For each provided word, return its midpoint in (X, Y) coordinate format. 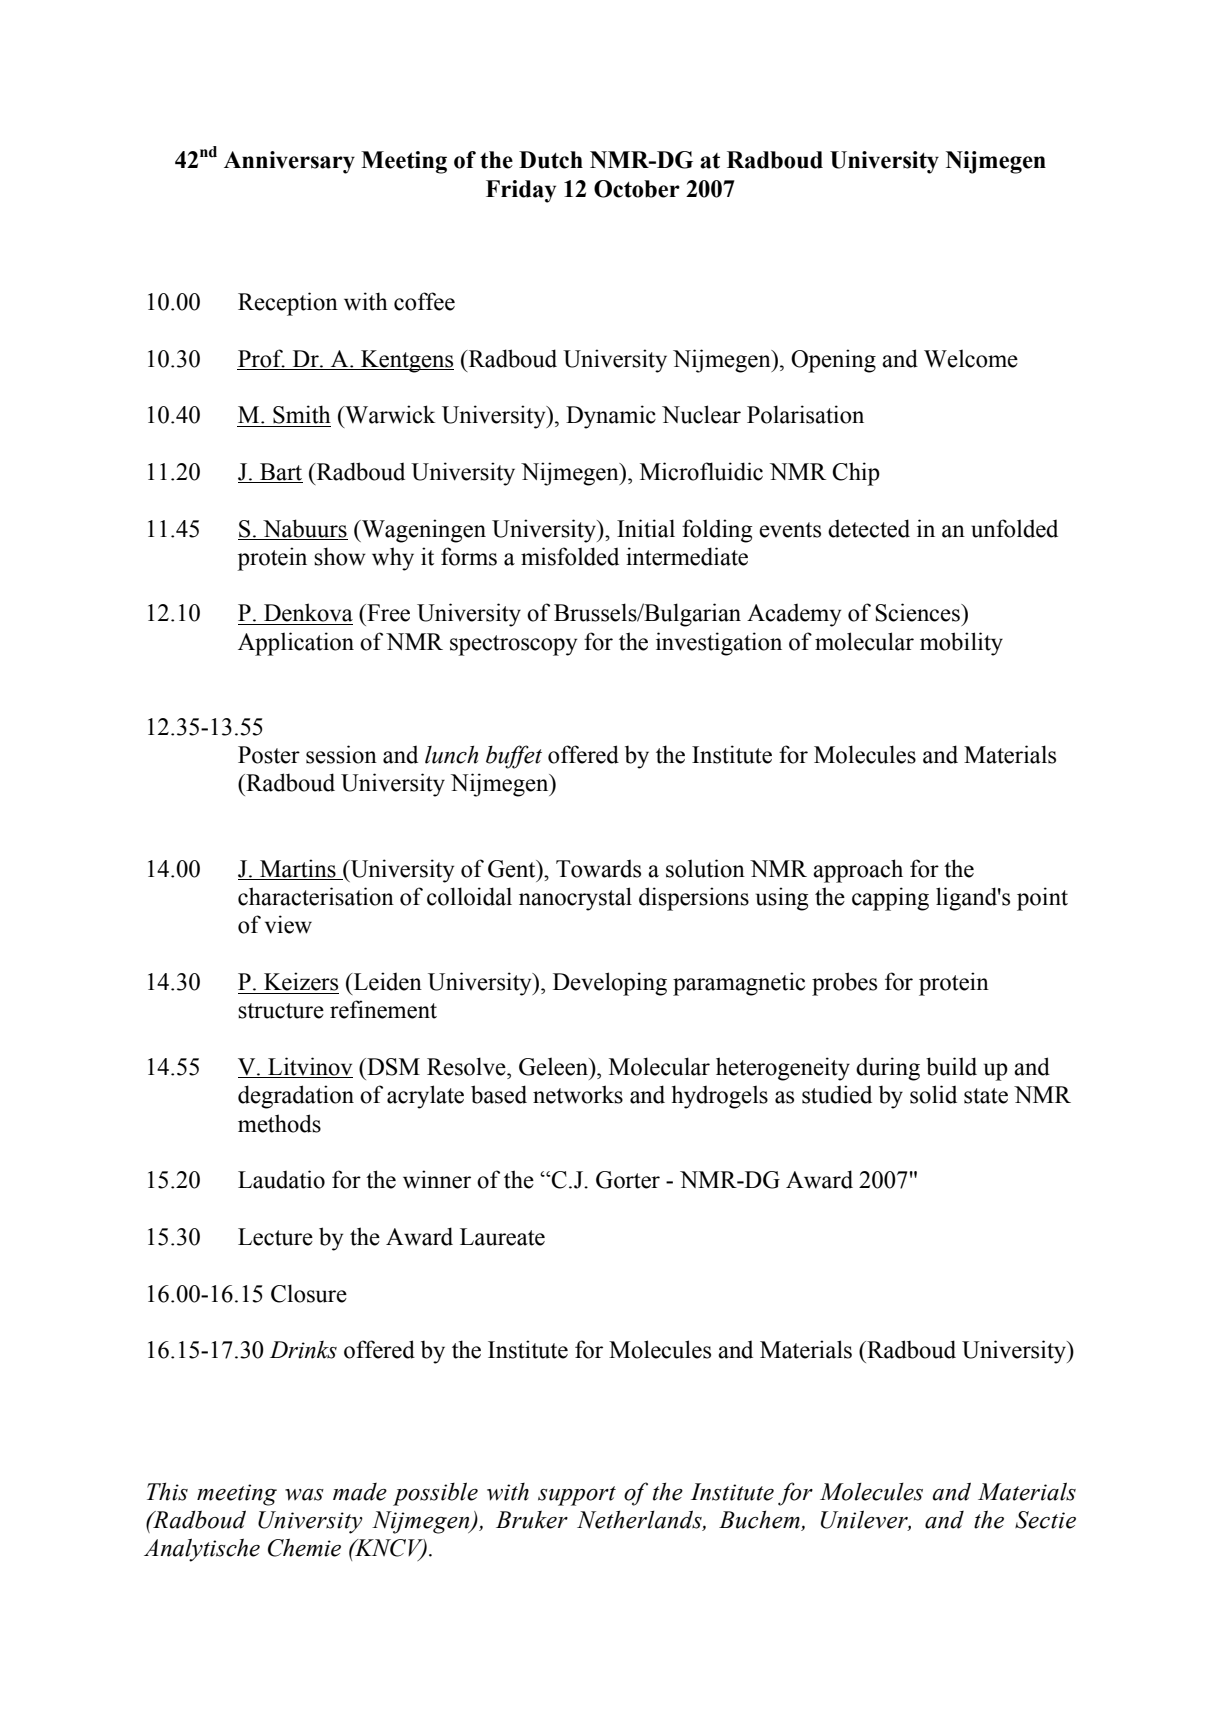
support (577, 1496)
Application (296, 644)
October (637, 189)
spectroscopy (513, 645)
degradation (296, 1097)
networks (578, 1094)
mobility (961, 644)
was (304, 1495)
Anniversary (289, 162)
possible (435, 1494)
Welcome (971, 358)
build (951, 1066)
